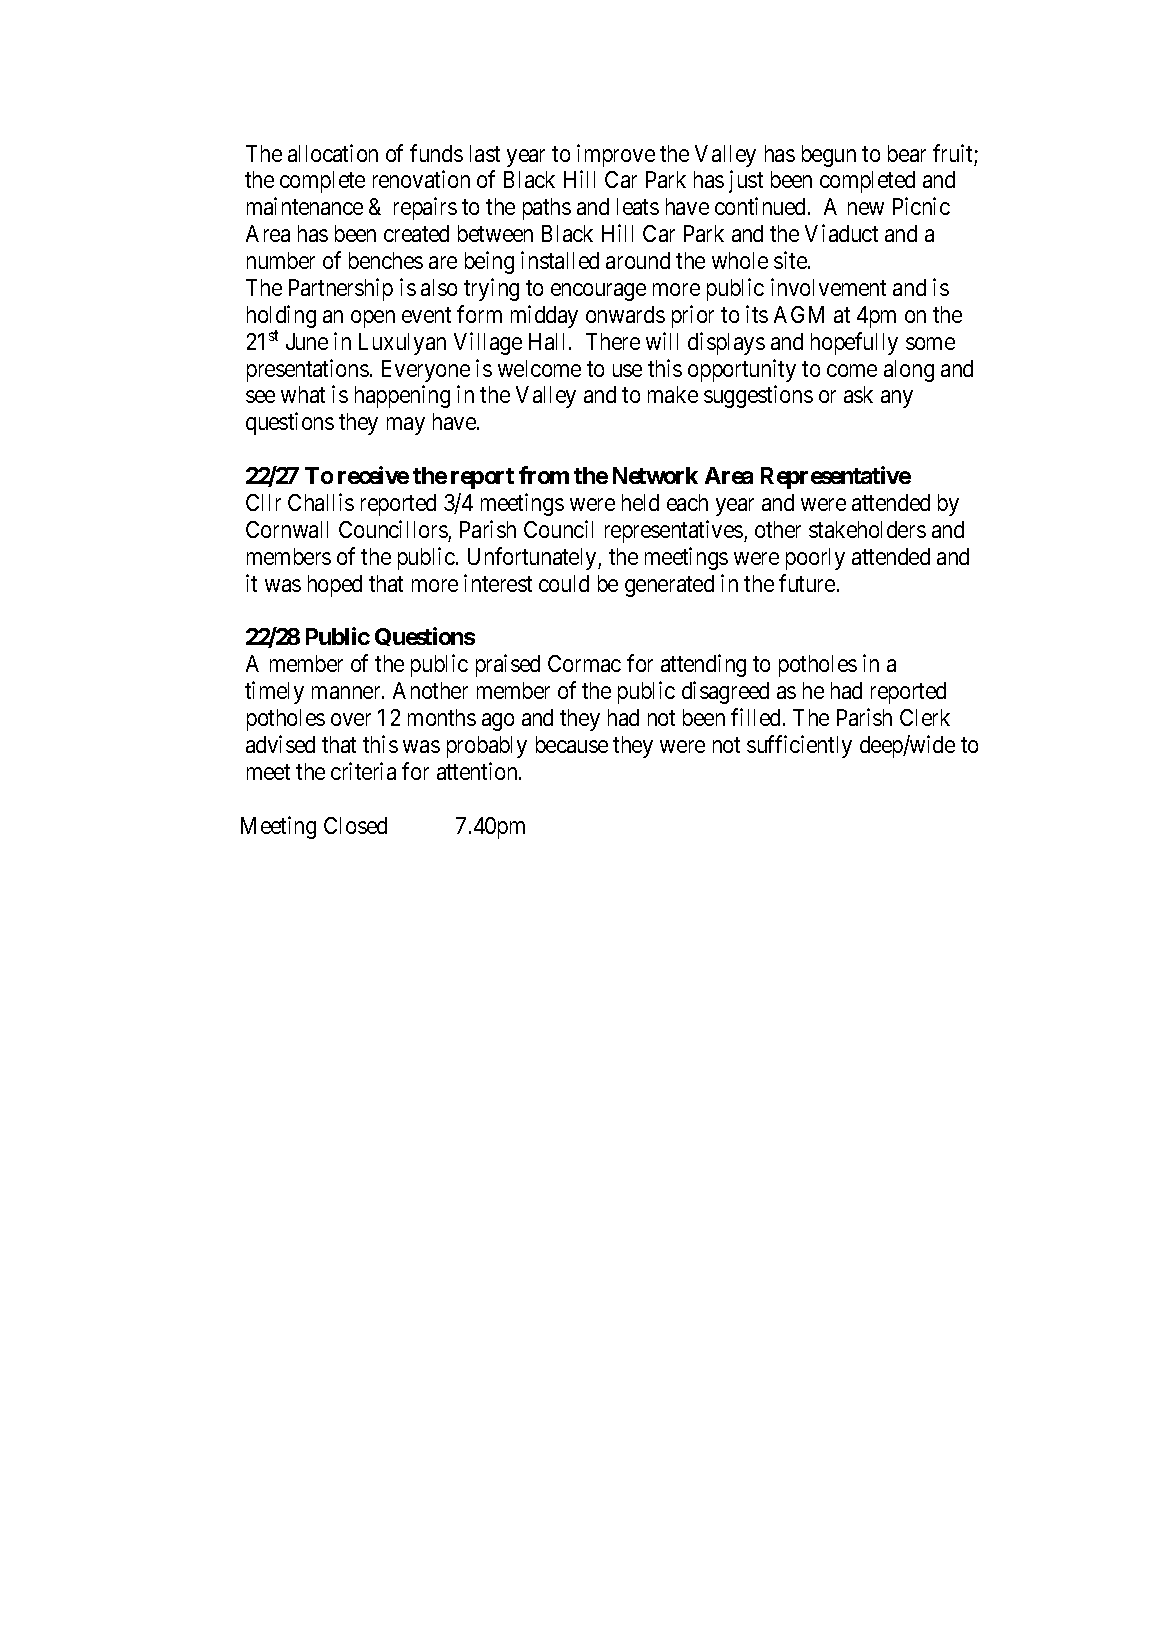 Image resolution: width=1159 pixels, height=1640 pixels. What do you see at coordinates (799, 746) in the screenshot?
I see `sufficiently` at bounding box center [799, 746].
